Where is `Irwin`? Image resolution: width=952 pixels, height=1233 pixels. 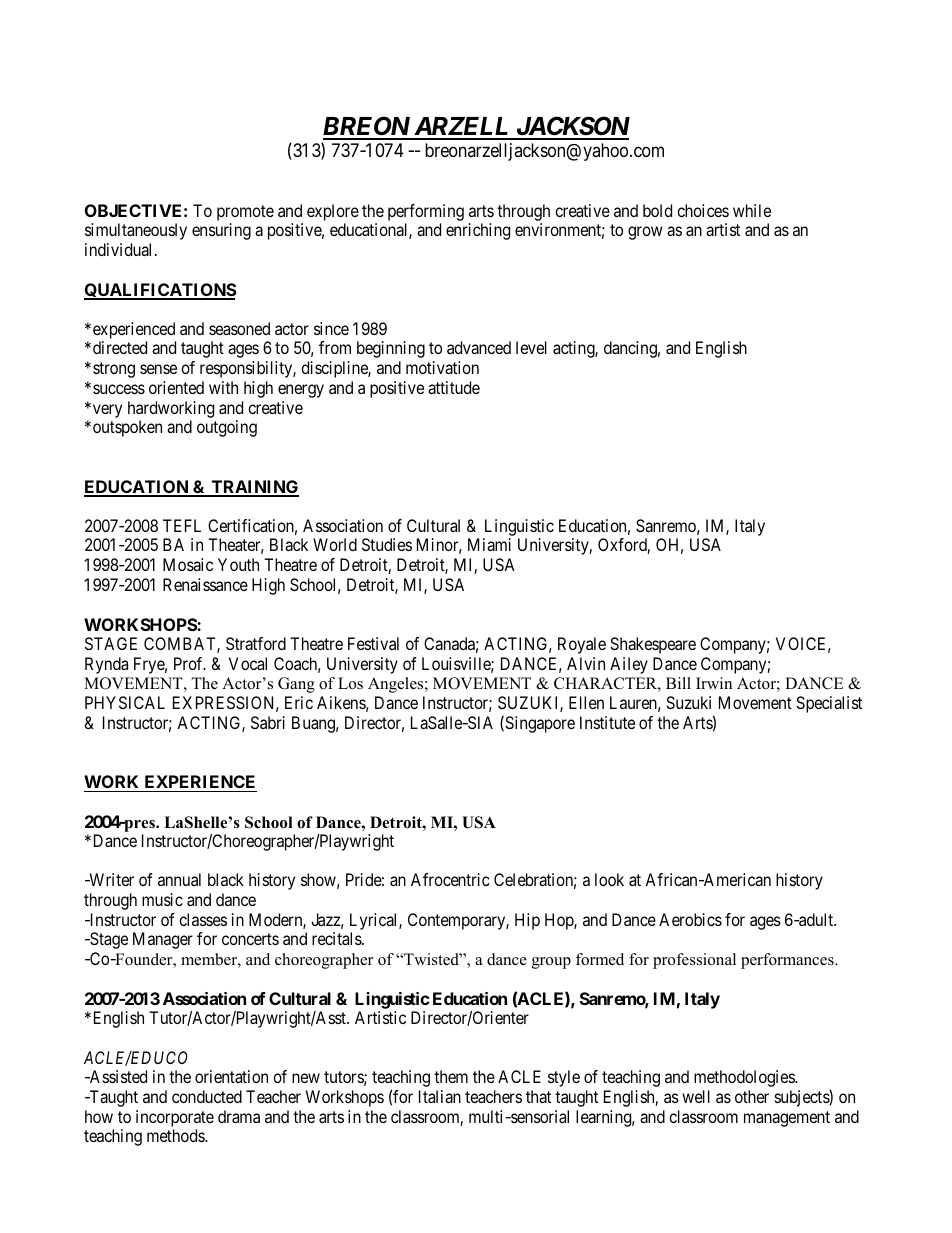 Irwin is located at coordinates (714, 683).
